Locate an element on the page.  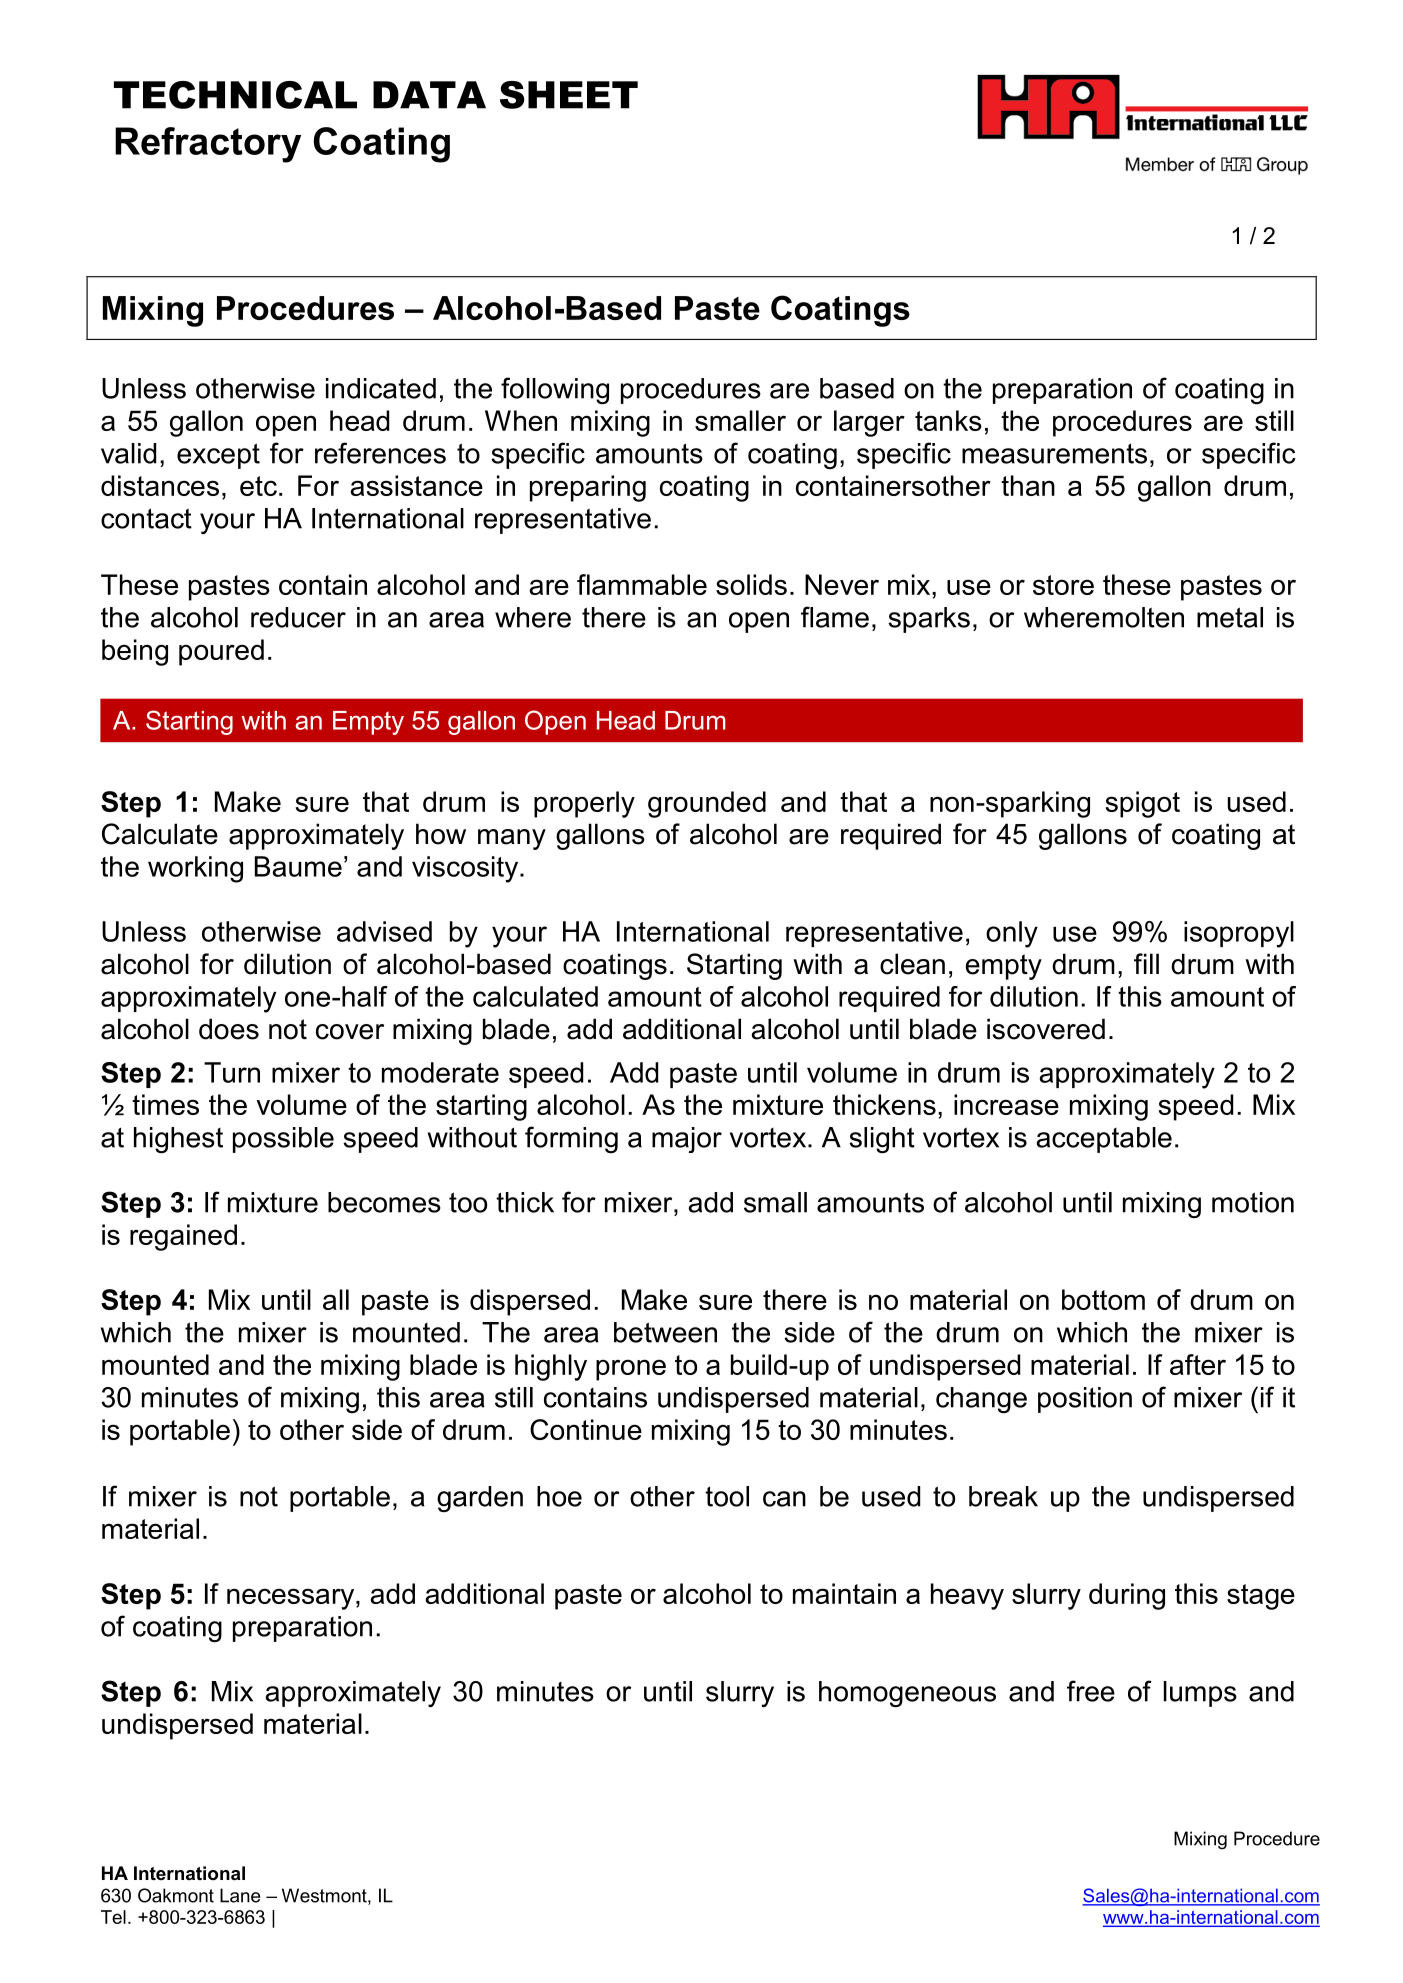
fill is located at coordinates (1146, 963).
